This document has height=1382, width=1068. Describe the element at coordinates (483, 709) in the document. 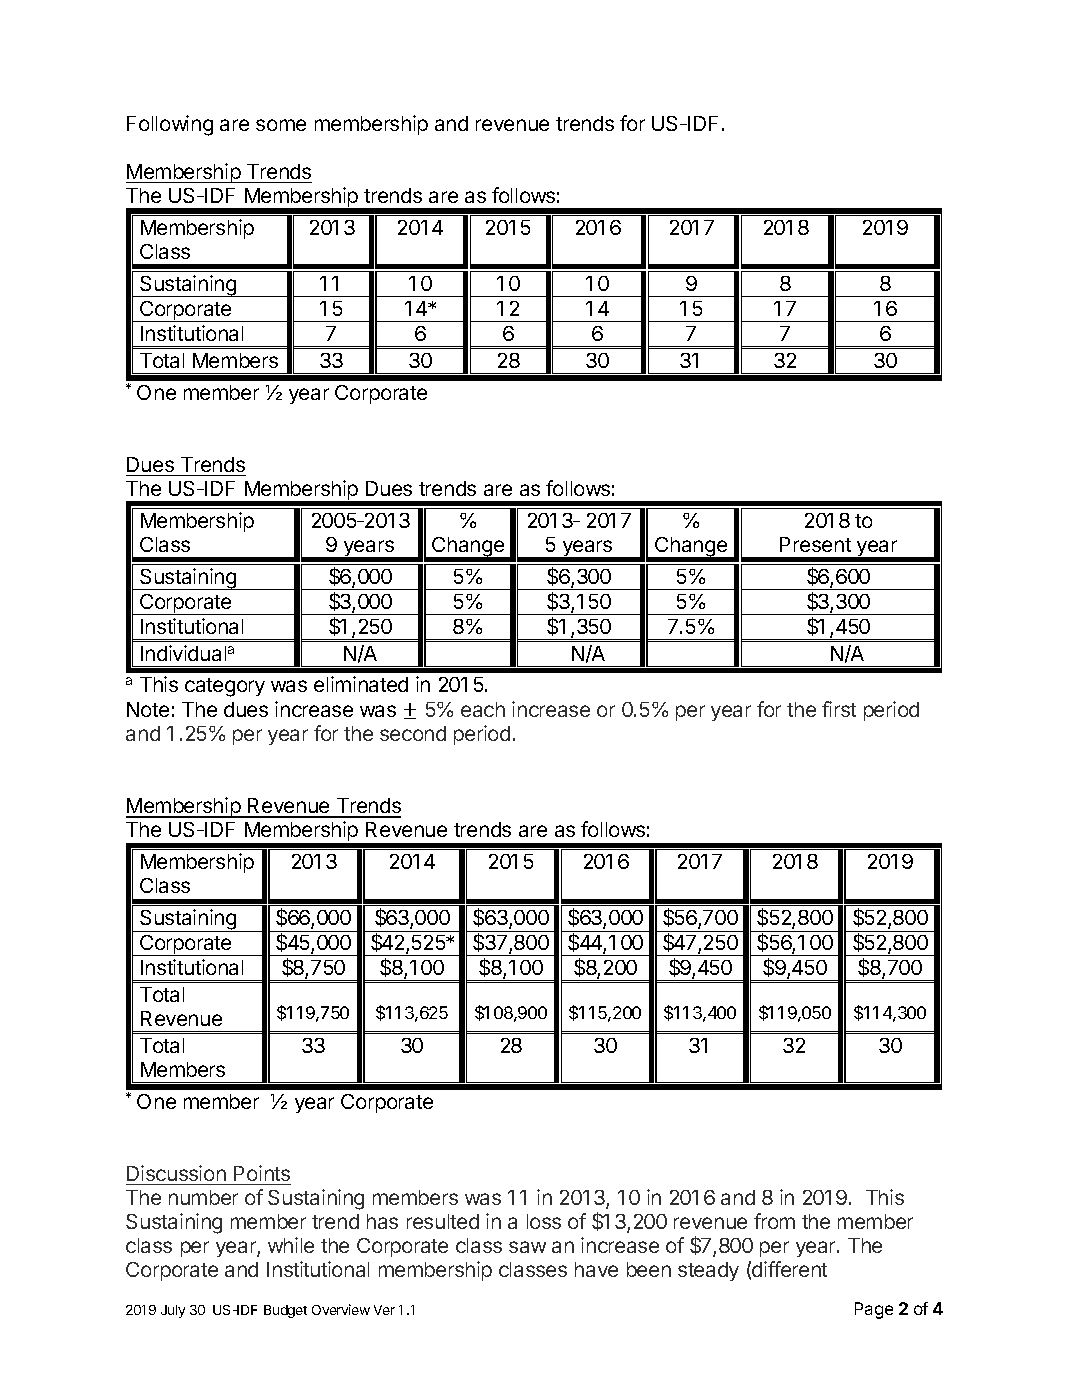

I see `each` at that location.
